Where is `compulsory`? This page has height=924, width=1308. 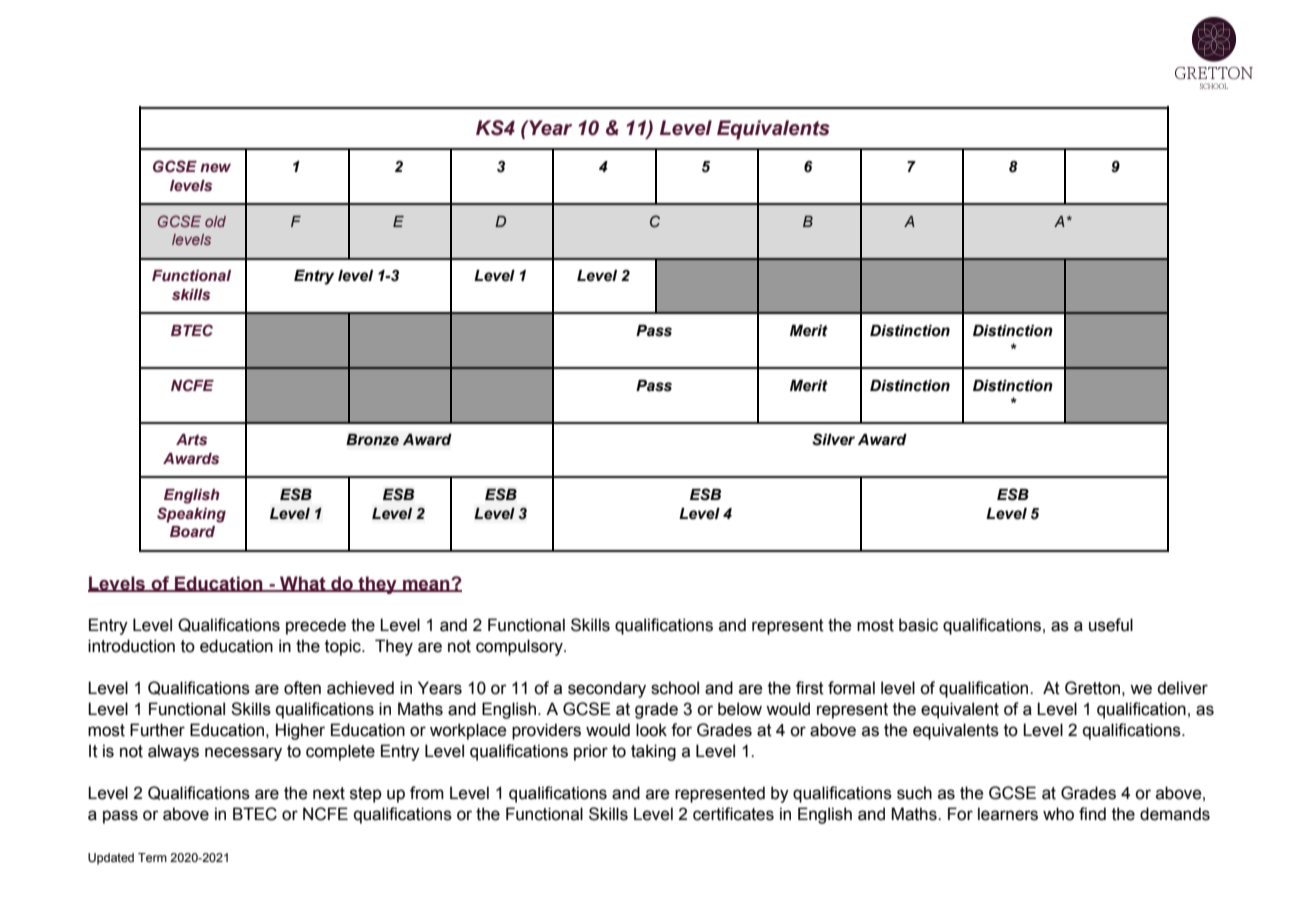
compulsory is located at coordinates (520, 647).
